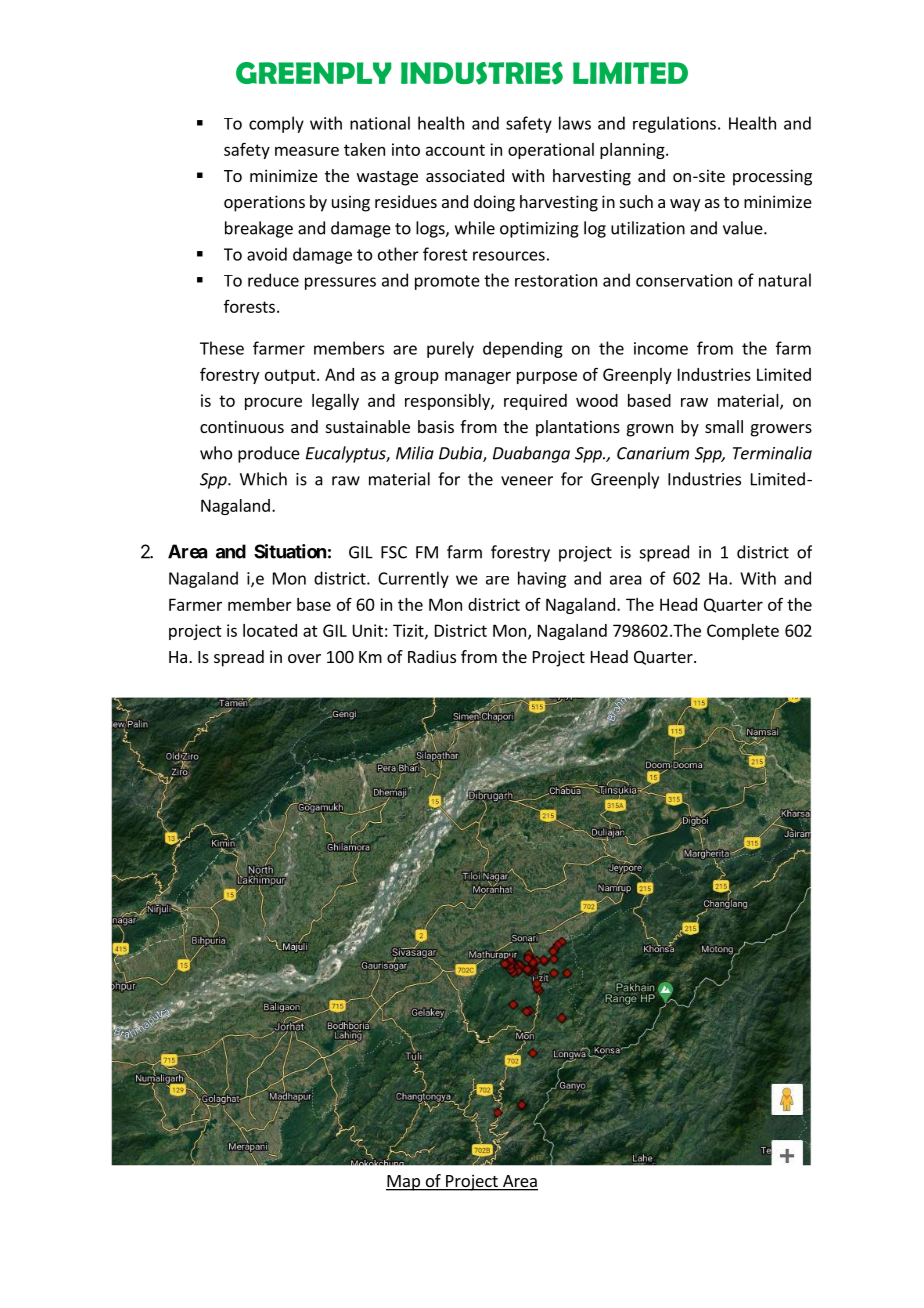  What do you see at coordinates (368, 630) in the page?
I see `Unit` at bounding box center [368, 630].
